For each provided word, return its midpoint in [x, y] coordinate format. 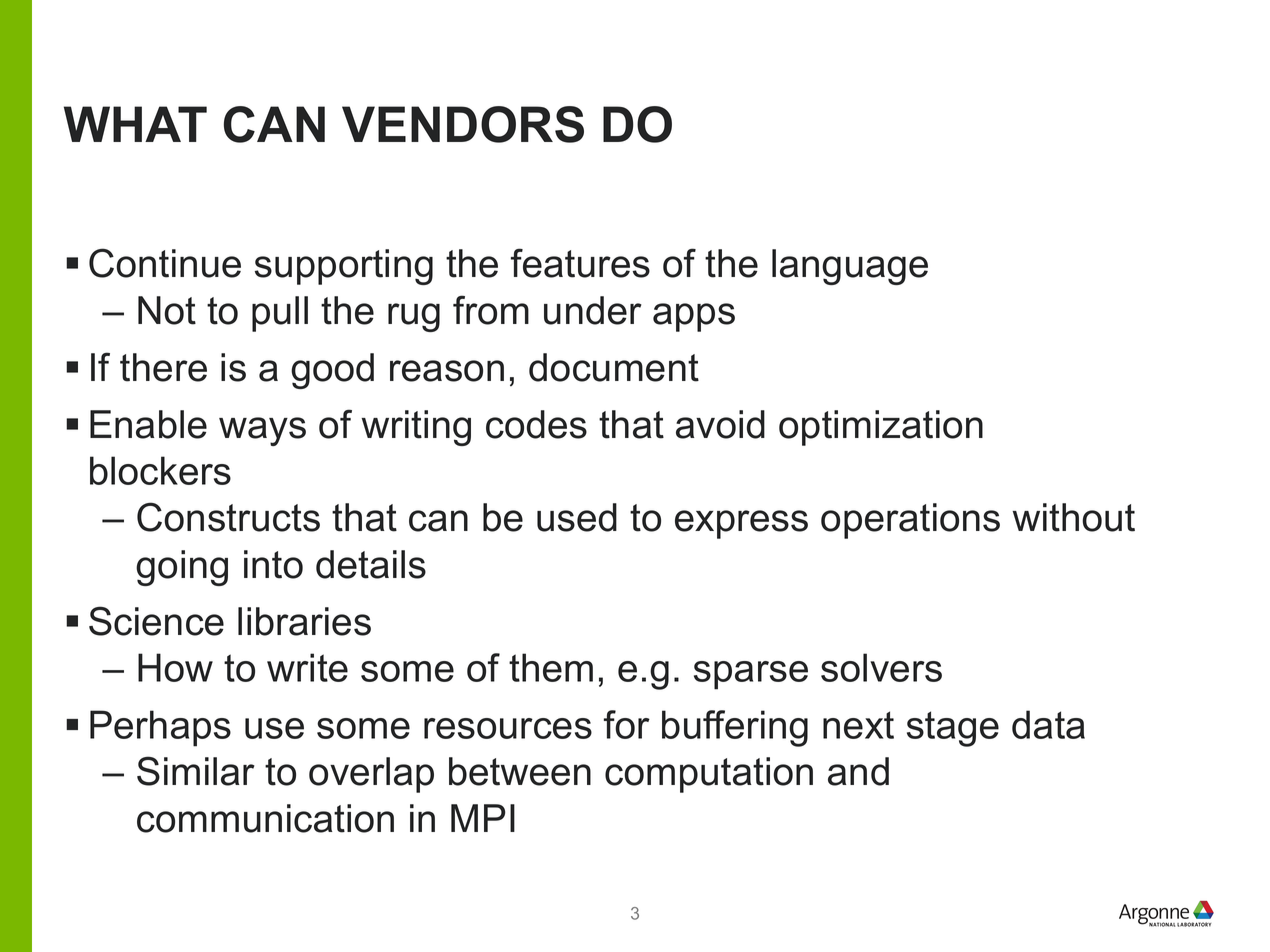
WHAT [135, 124]
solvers [881, 667]
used [577, 517]
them [551, 667]
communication [265, 818]
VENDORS [463, 124]
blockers [160, 470]
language [850, 267]
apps [694, 317]
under [593, 310]
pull [280, 314]
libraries [304, 621]
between [520, 771]
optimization [881, 428]
